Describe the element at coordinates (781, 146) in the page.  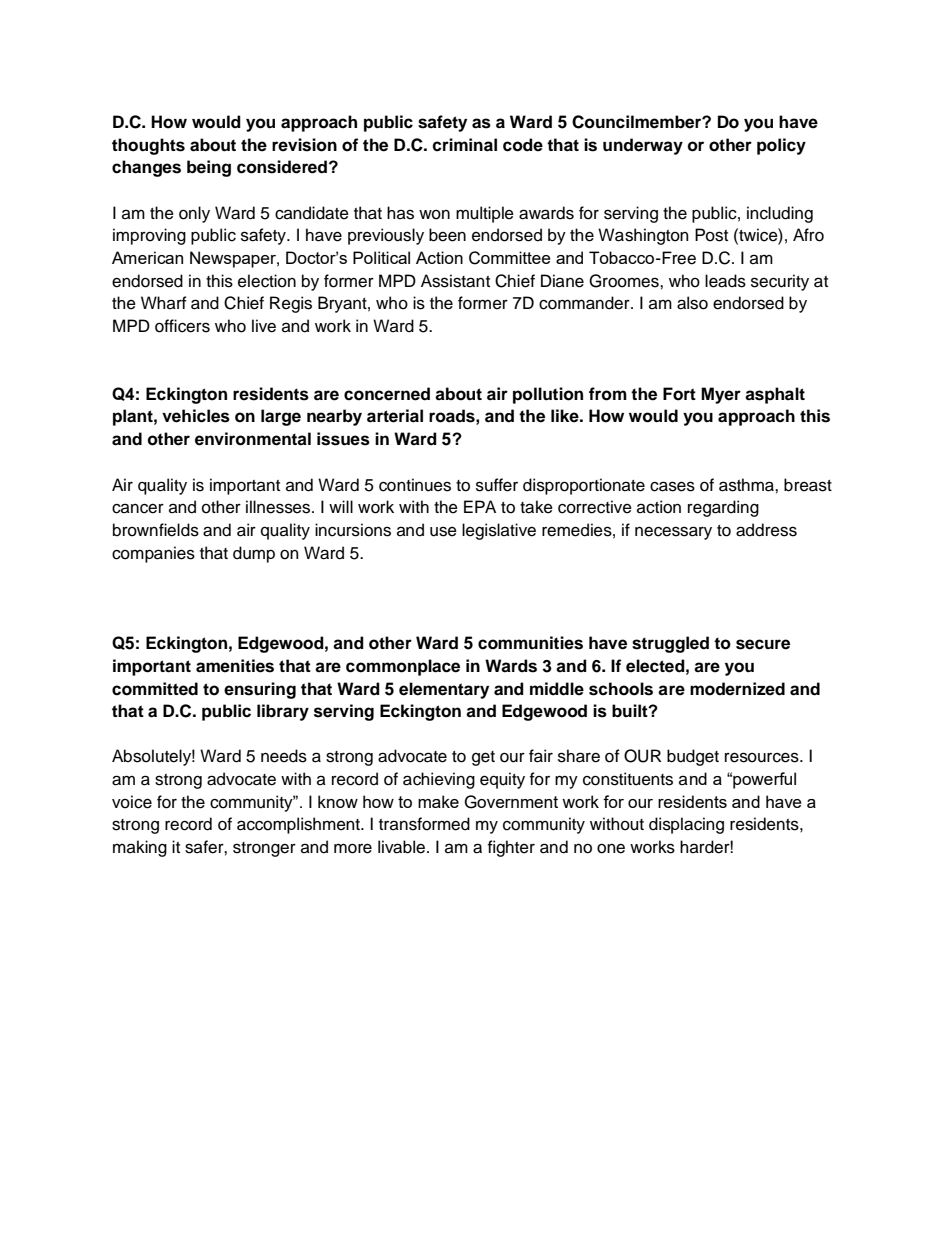
I see `policy` at that location.
